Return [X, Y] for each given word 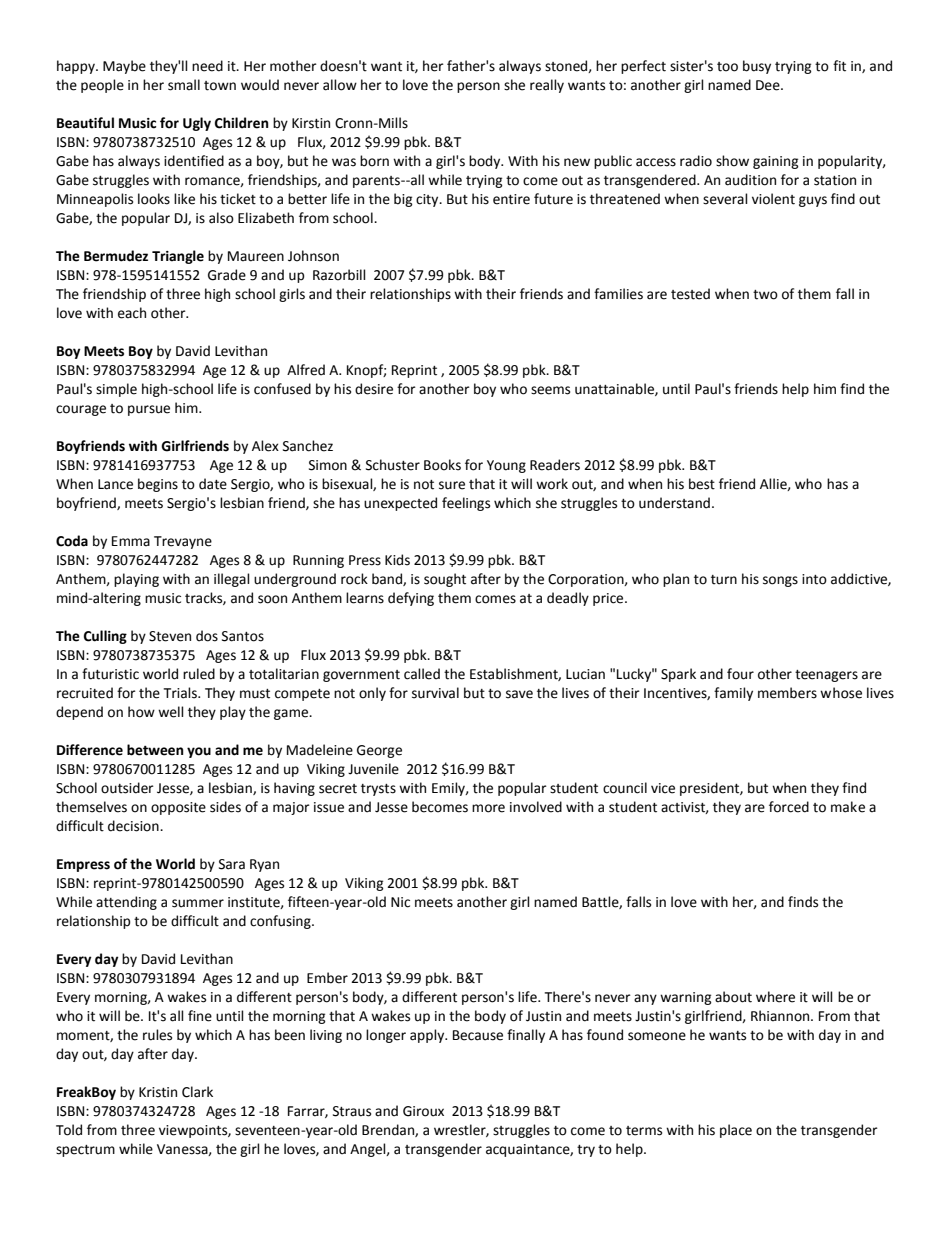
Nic [400, 902]
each [132, 313]
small [184, 85]
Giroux [423, 1111]
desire [374, 389]
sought [445, 580]
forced [789, 807]
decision [134, 826]
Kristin [158, 1092]
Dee [769, 85]
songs [780, 581]
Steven [170, 636]
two [765, 295]
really [547, 86]
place [736, 1131]
